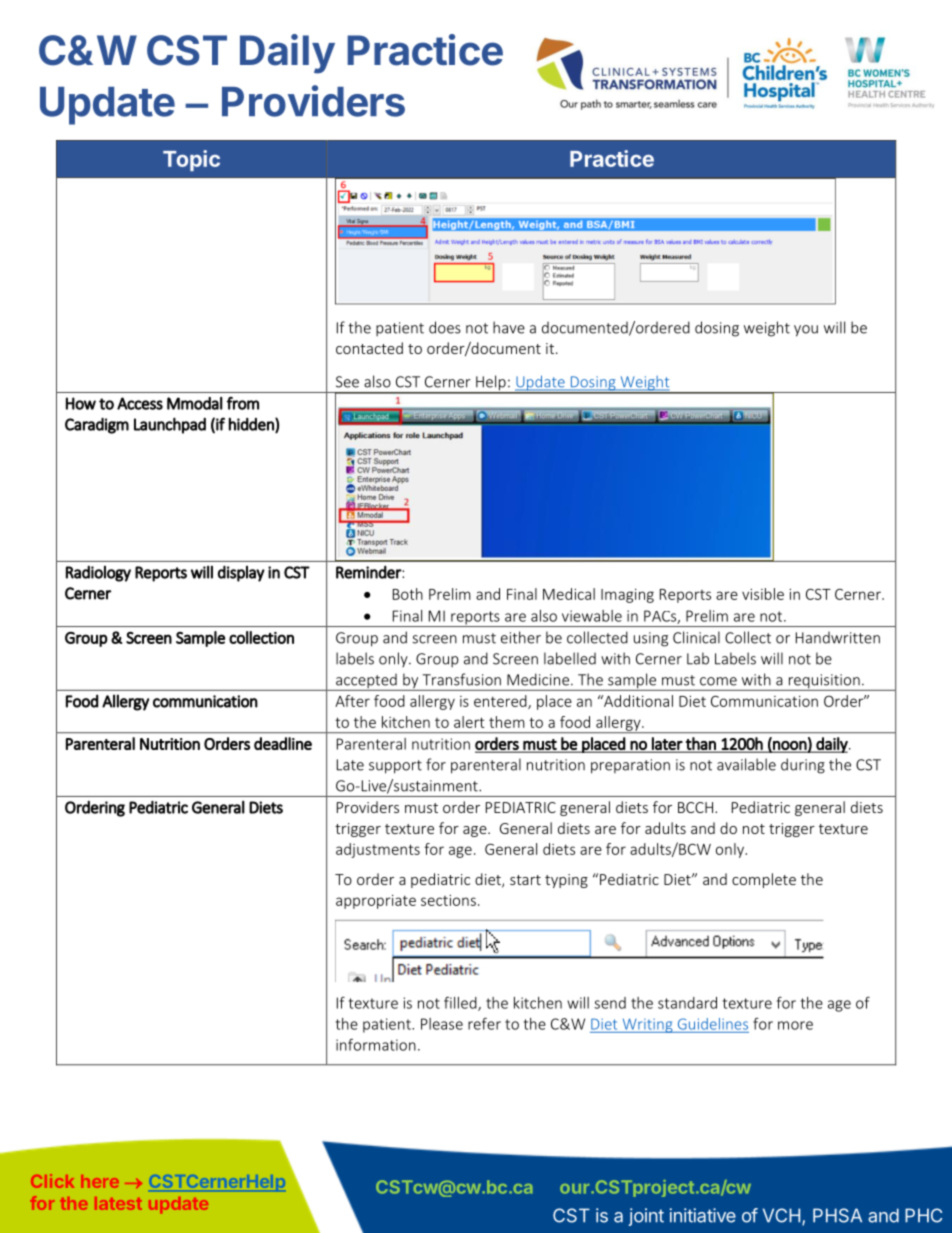  What do you see at coordinates (100, 1181) in the screenshot?
I see `here` at bounding box center [100, 1181].
